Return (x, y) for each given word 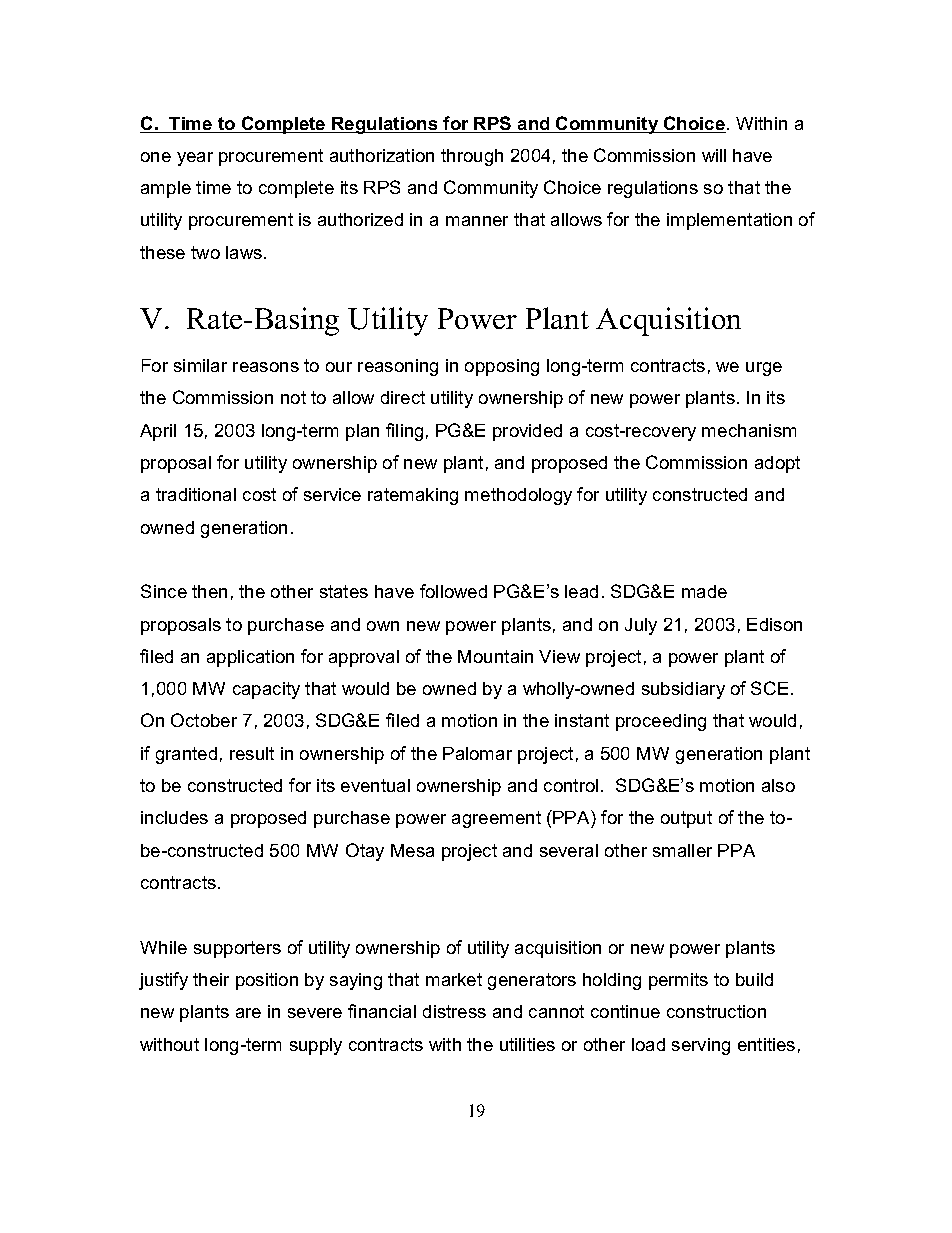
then (209, 591)
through (472, 157)
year (195, 159)
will (714, 155)
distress (454, 1011)
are (248, 1013)
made (704, 591)
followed (453, 591)
